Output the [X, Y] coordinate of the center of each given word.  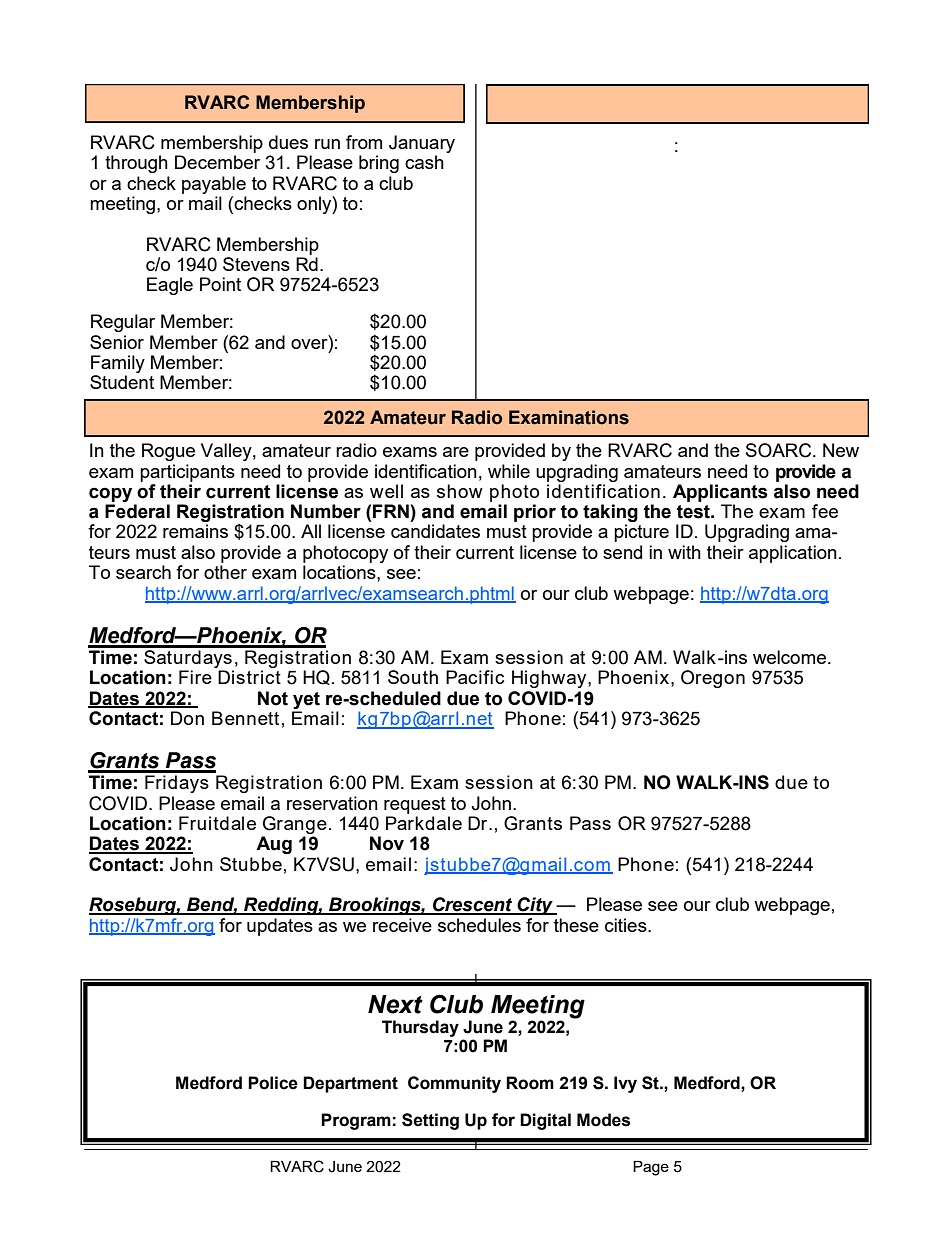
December [217, 162]
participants [187, 473]
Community [454, 1084]
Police [273, 1083]
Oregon [713, 679]
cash [424, 162]
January [422, 144]
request [415, 805]
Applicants [720, 493]
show [460, 491]
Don [187, 718]
